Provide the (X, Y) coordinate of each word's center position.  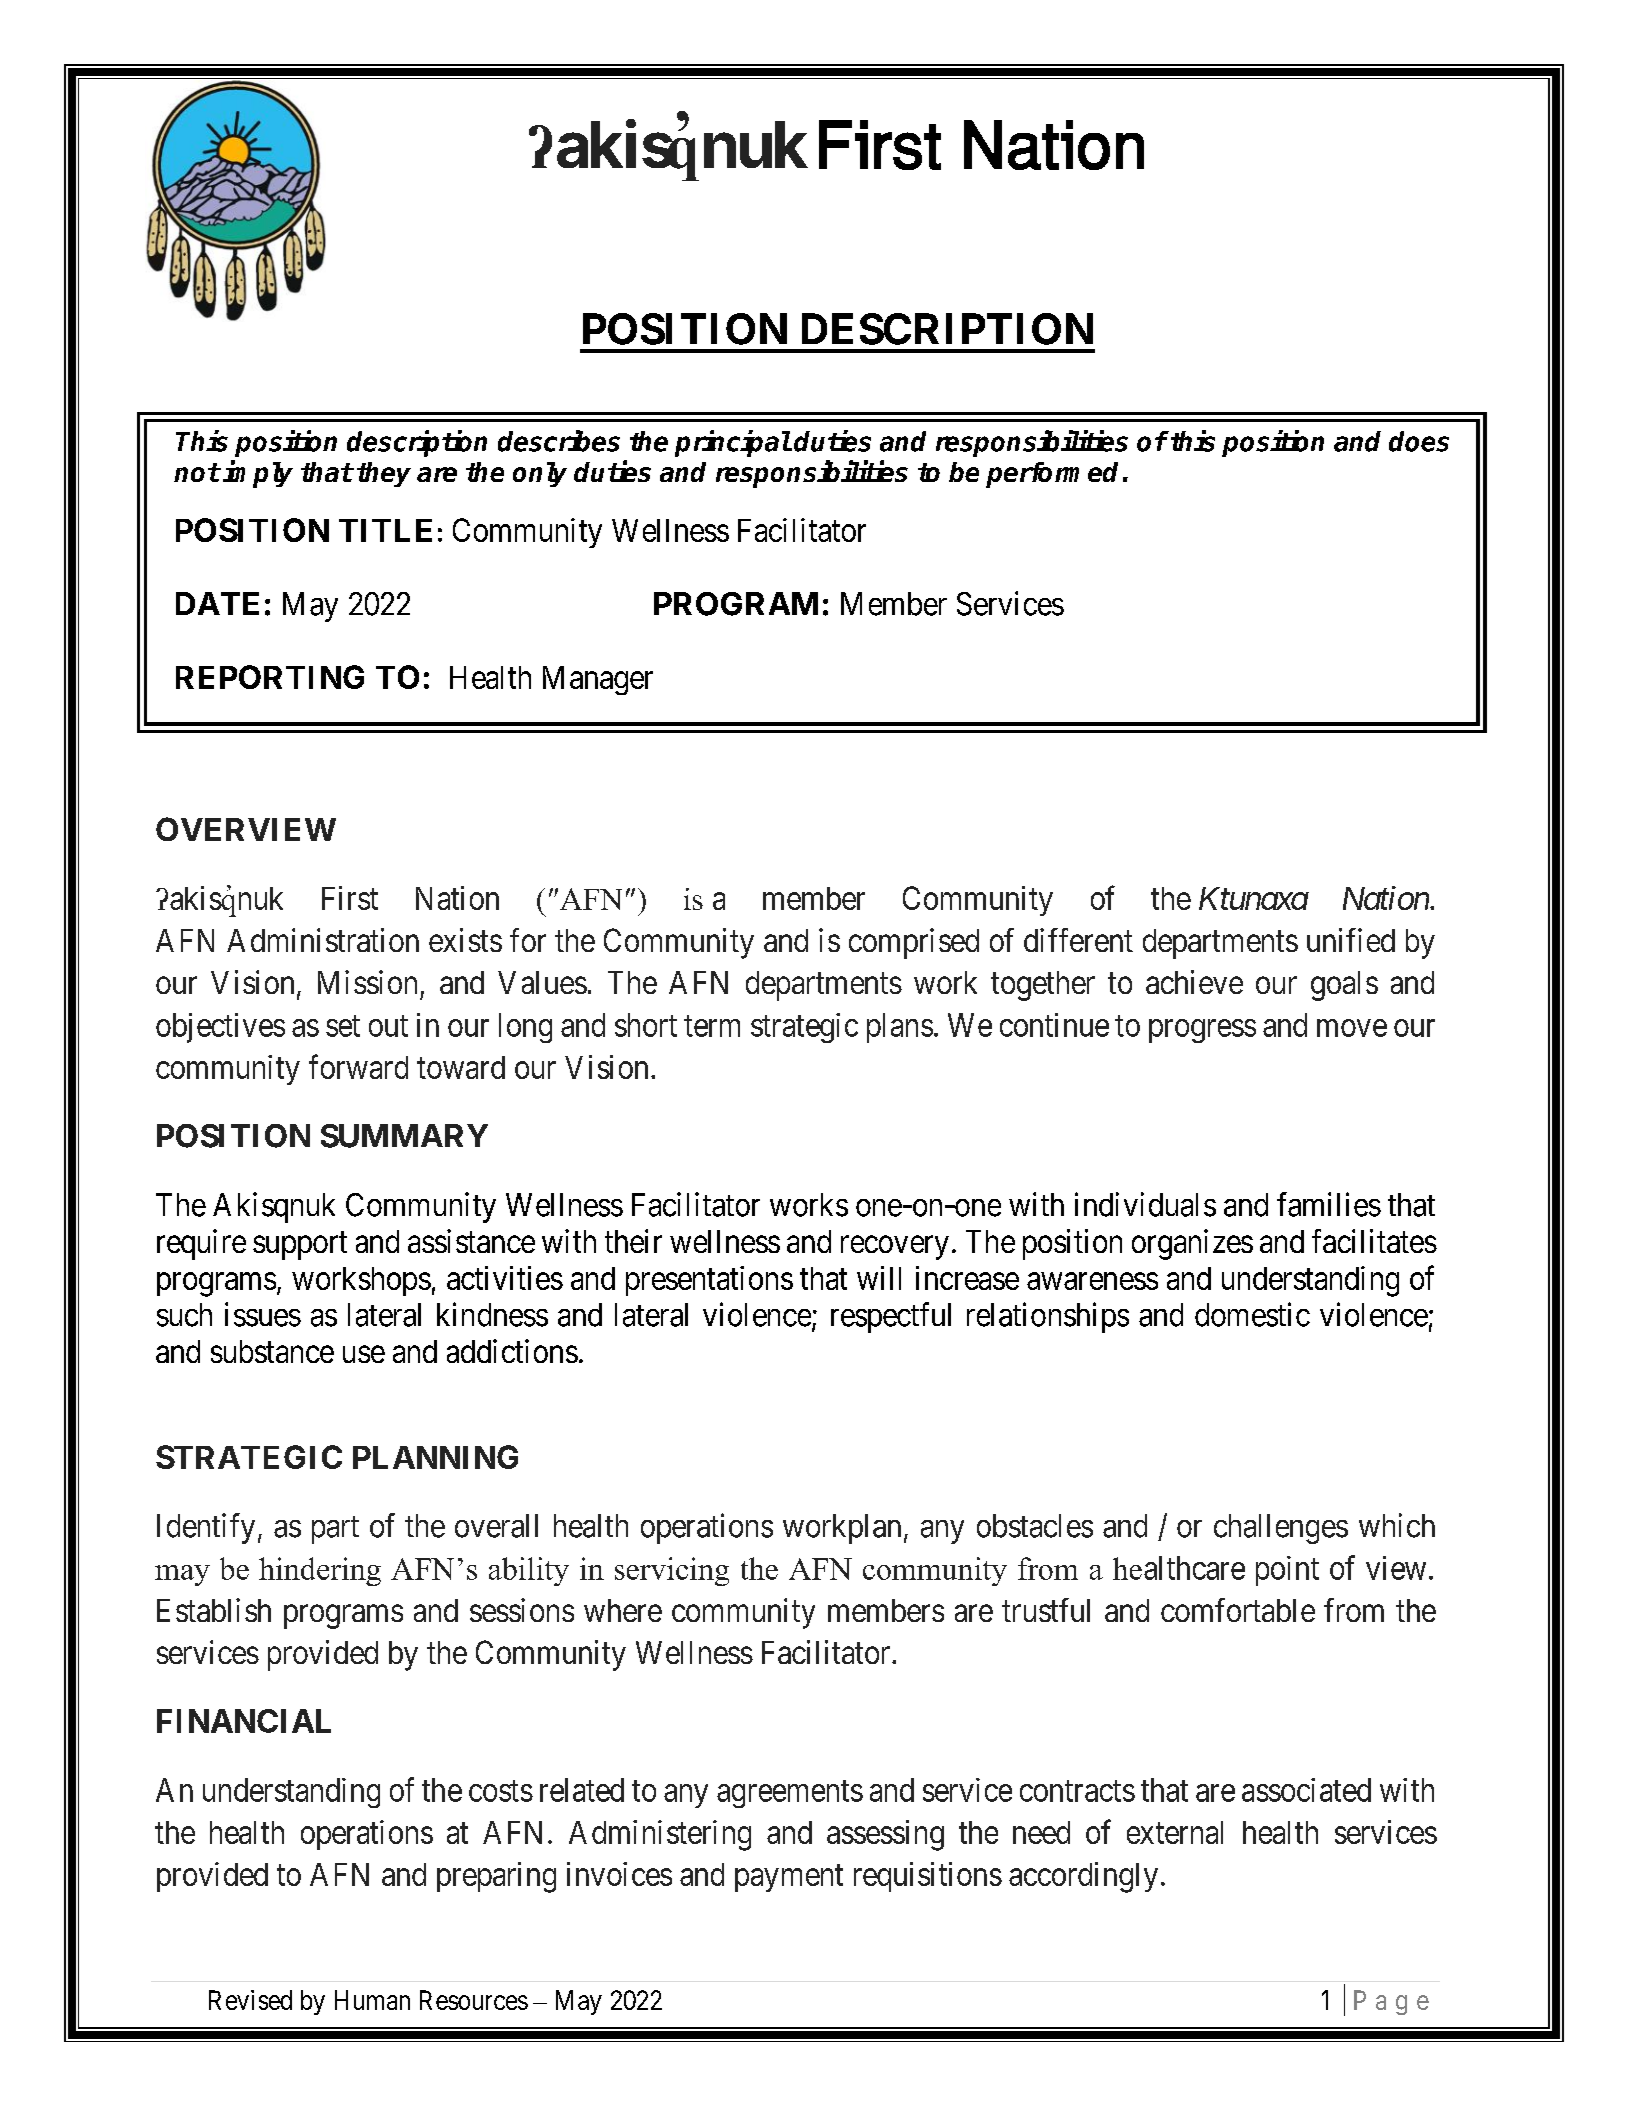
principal (733, 443)
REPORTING (270, 677)
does (1419, 441)
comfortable (1238, 1610)
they (384, 474)
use (364, 1354)
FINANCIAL (244, 1721)
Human (372, 2000)
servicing (672, 1571)
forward (358, 1066)
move (1352, 1028)
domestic (1252, 1314)
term (712, 1026)
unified (1351, 940)
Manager (598, 680)
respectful (891, 1317)
